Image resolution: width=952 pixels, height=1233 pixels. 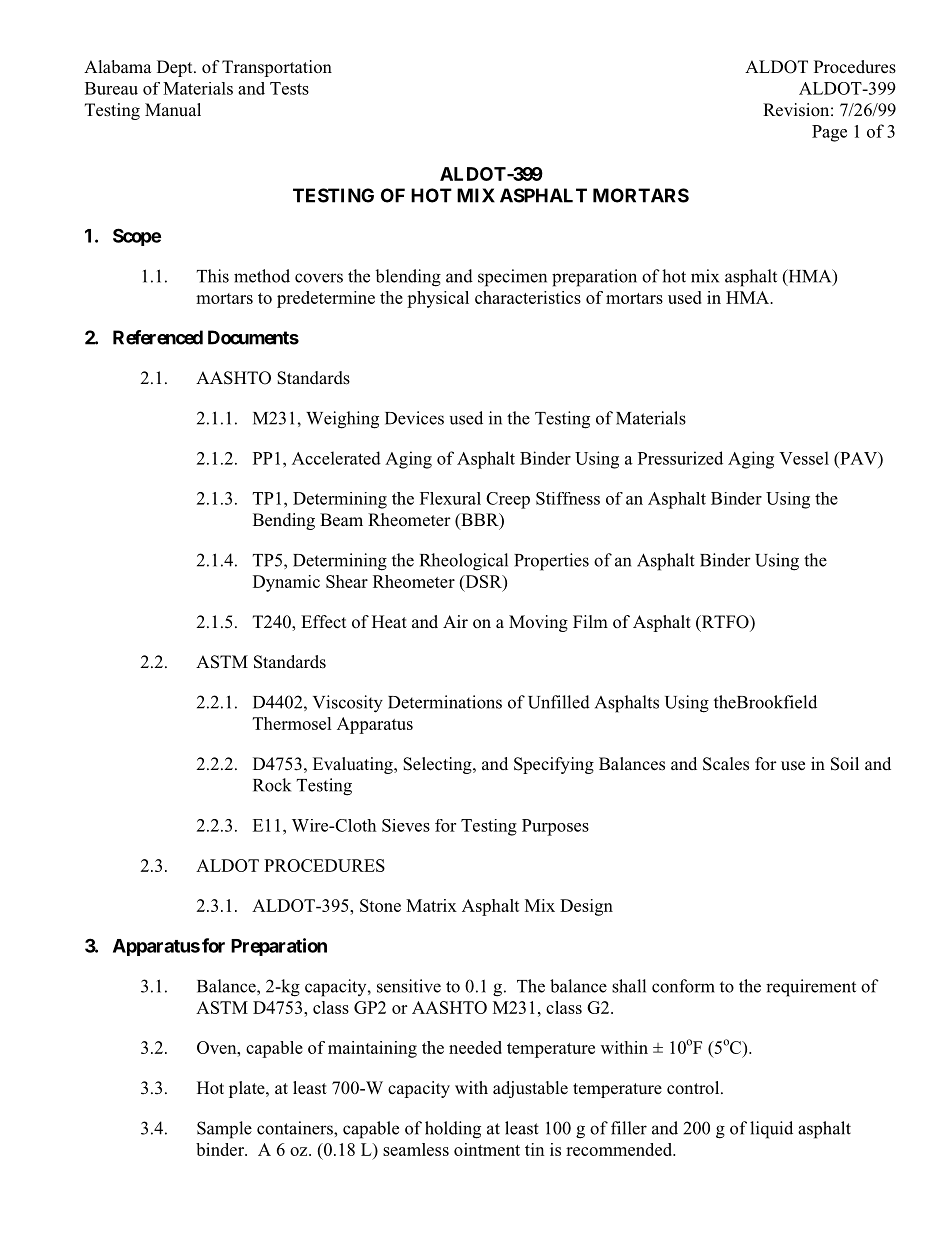 What do you see at coordinates (771, 1130) in the page?
I see `liquid` at bounding box center [771, 1130].
